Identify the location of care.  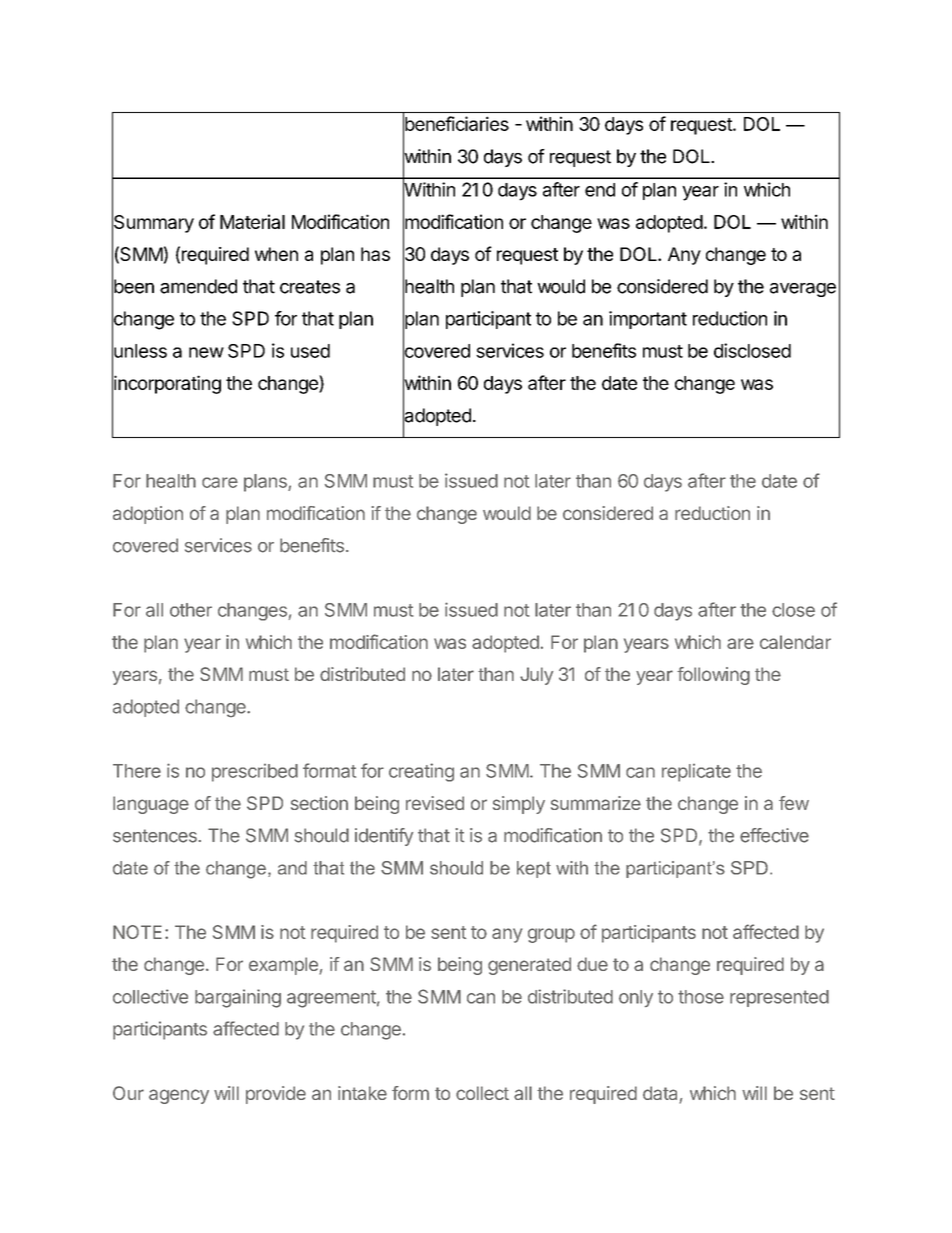
(220, 482).
